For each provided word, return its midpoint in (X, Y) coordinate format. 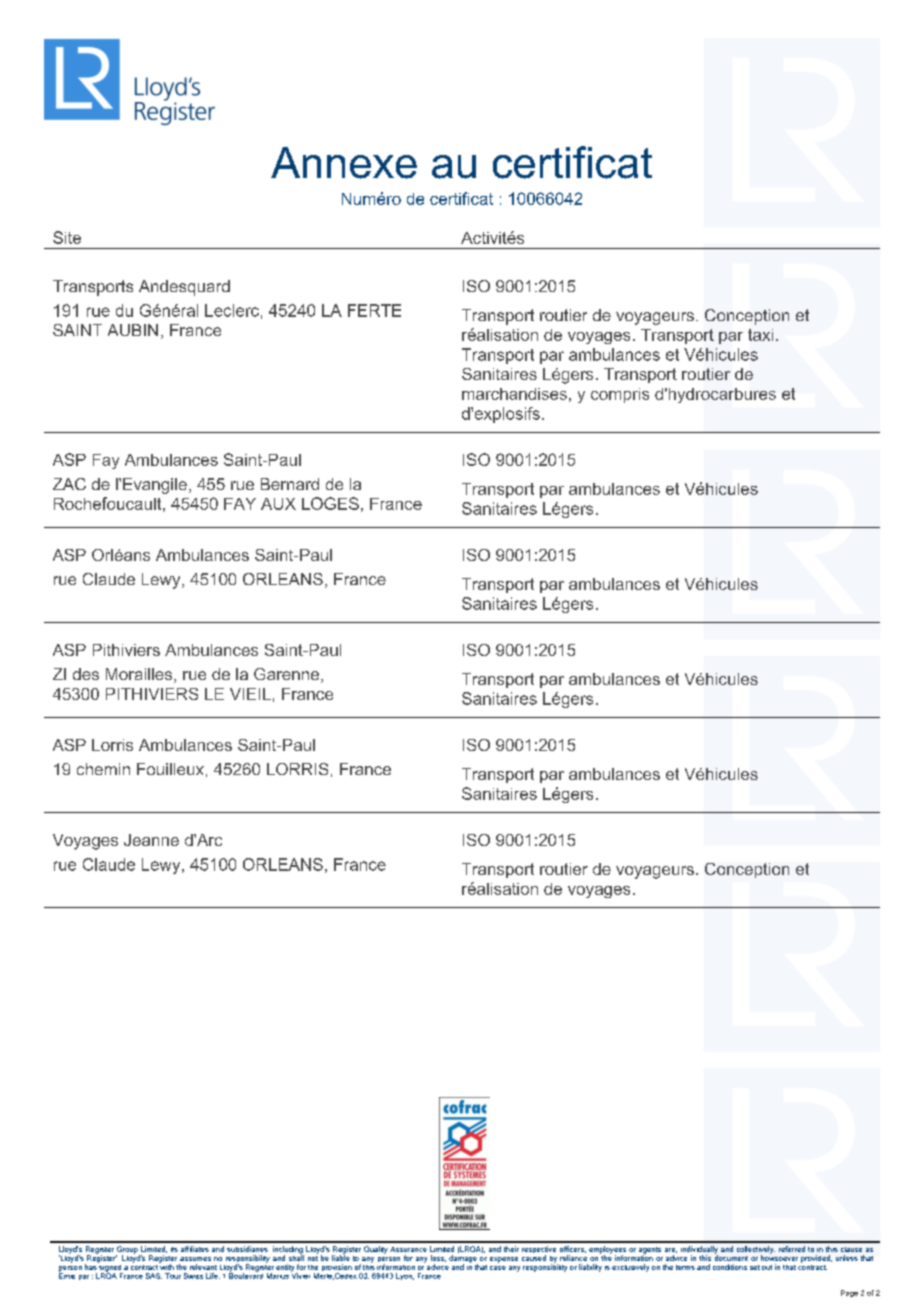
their (511, 1249)
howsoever (779, 1257)
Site (67, 237)
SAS (154, 1276)
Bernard (290, 484)
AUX (278, 504)
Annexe (344, 163)
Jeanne (151, 840)
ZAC (69, 484)
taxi (760, 335)
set (755, 1267)
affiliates (195, 1249)
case (498, 1268)
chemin (103, 769)
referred (792, 1249)
